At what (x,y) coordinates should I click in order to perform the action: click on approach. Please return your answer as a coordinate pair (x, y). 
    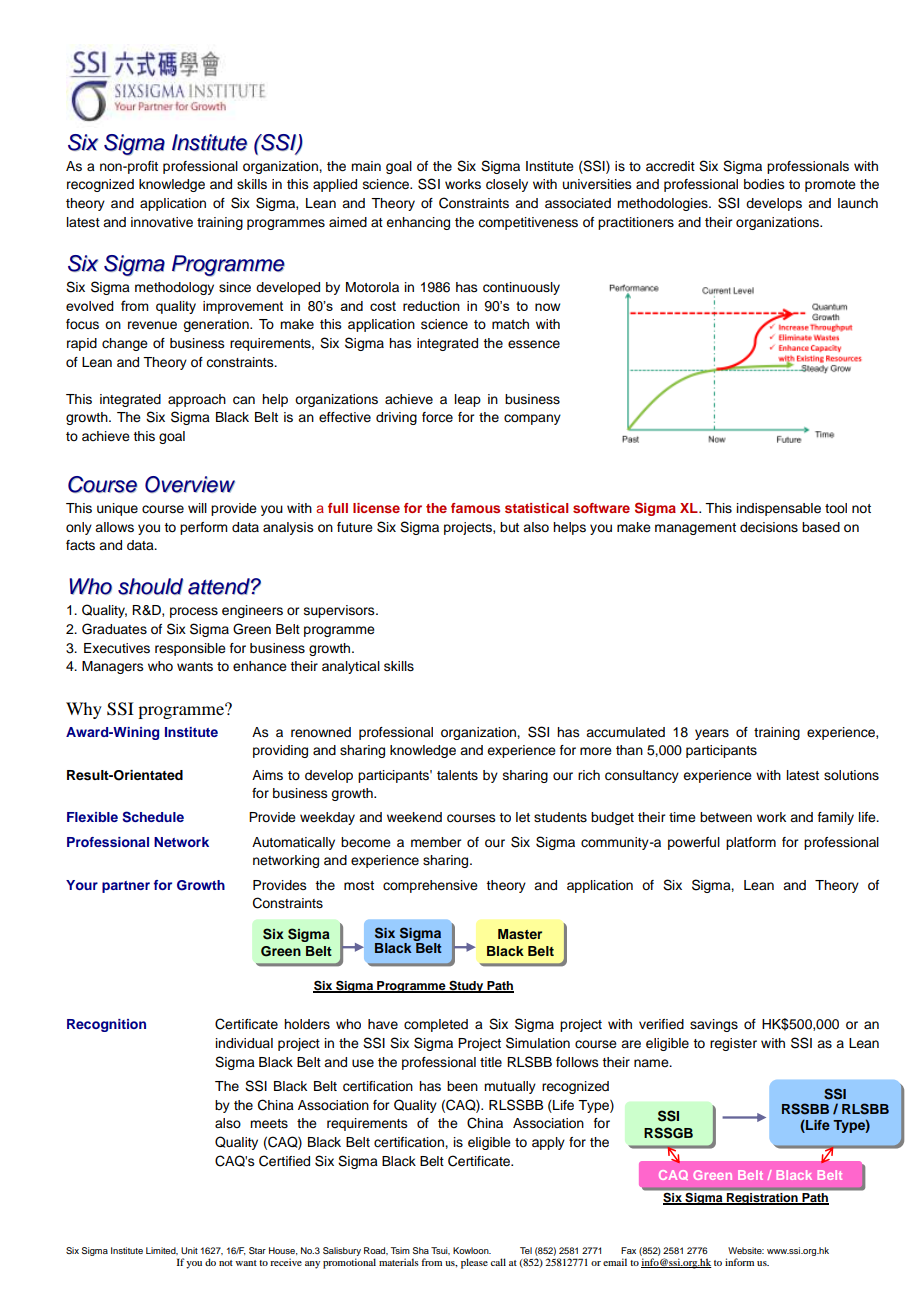
    Looking at the image, I should click on (197, 400).
